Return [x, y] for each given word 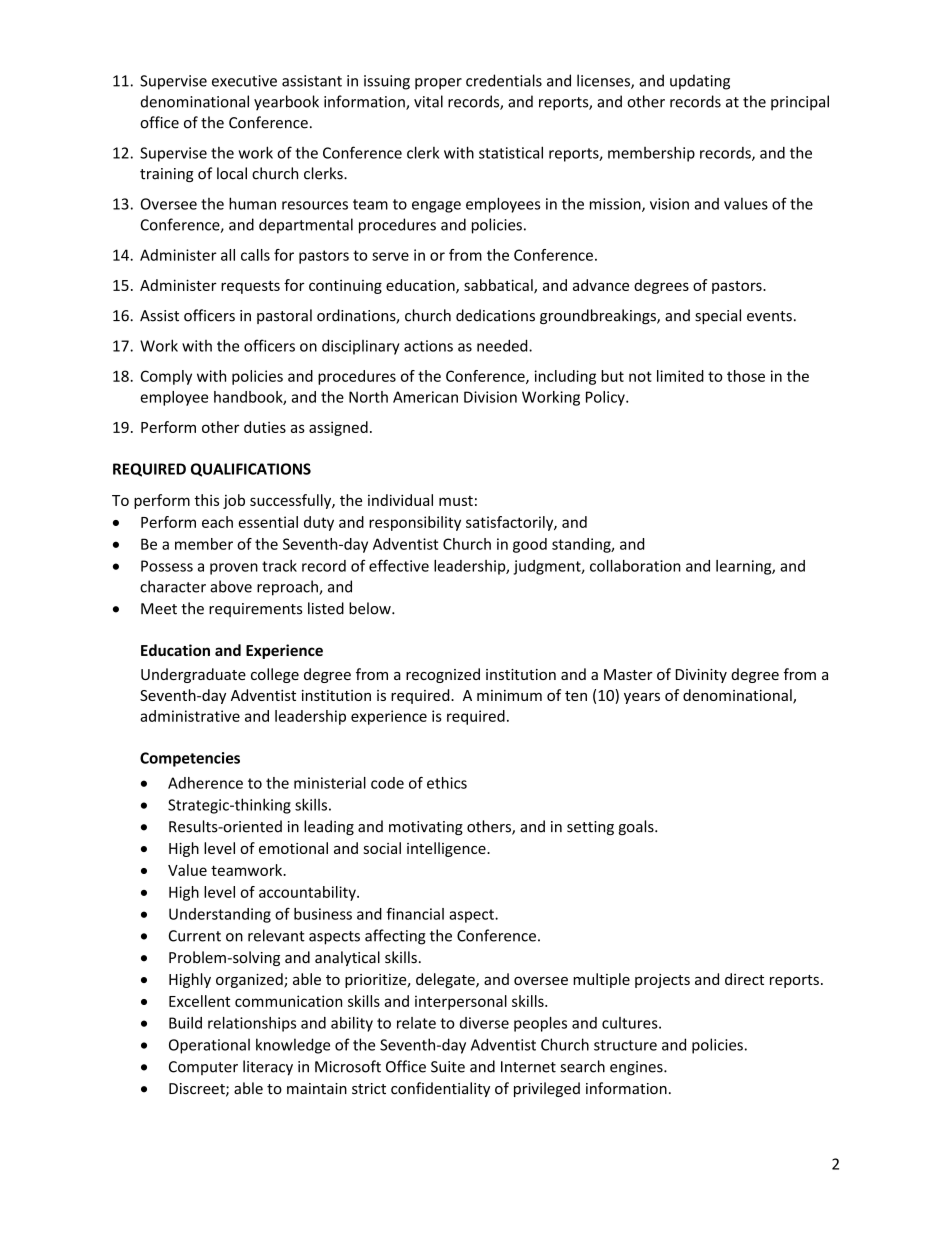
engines [637, 1068]
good [530, 545]
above [231, 586]
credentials [504, 80]
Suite [448, 1067]
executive [244, 81]
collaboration [635, 566]
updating [700, 82]
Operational [209, 1046]
